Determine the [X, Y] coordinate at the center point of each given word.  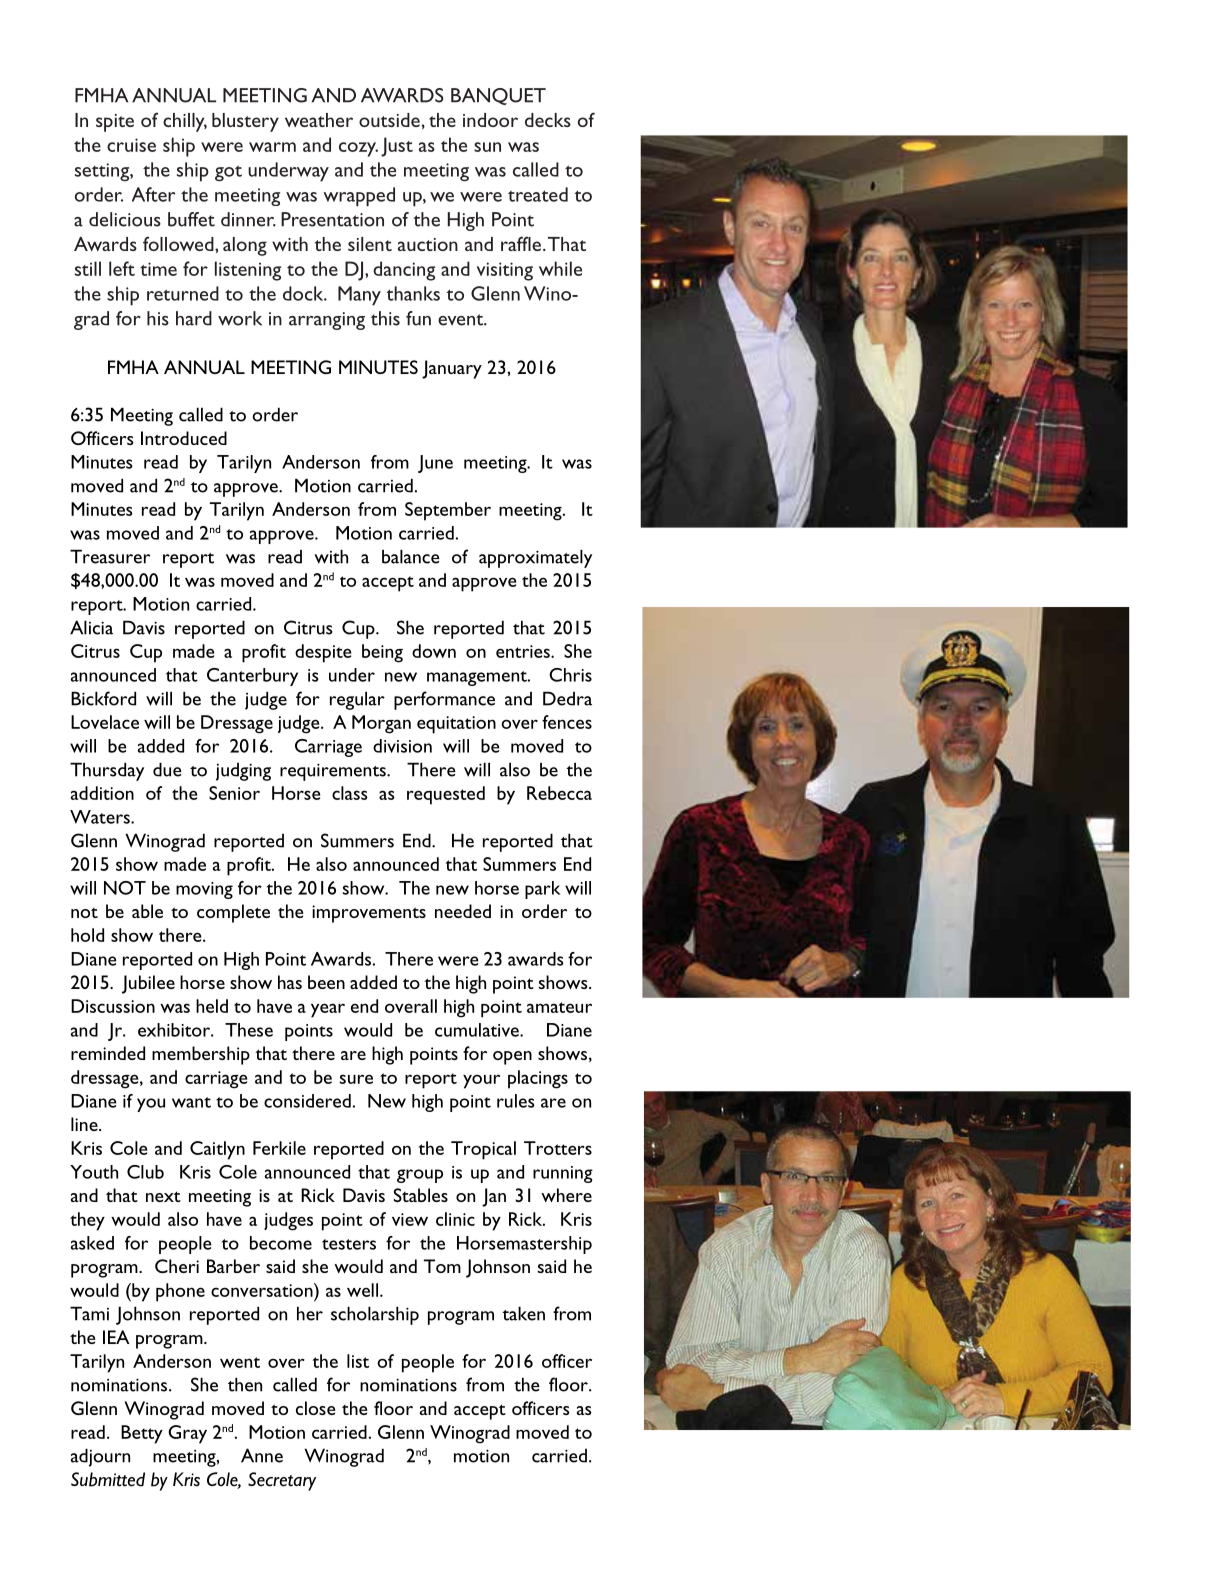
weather [319, 120]
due [167, 769]
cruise [131, 145]
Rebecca [559, 793]
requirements [334, 772]
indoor [490, 120]
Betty [142, 1434]
